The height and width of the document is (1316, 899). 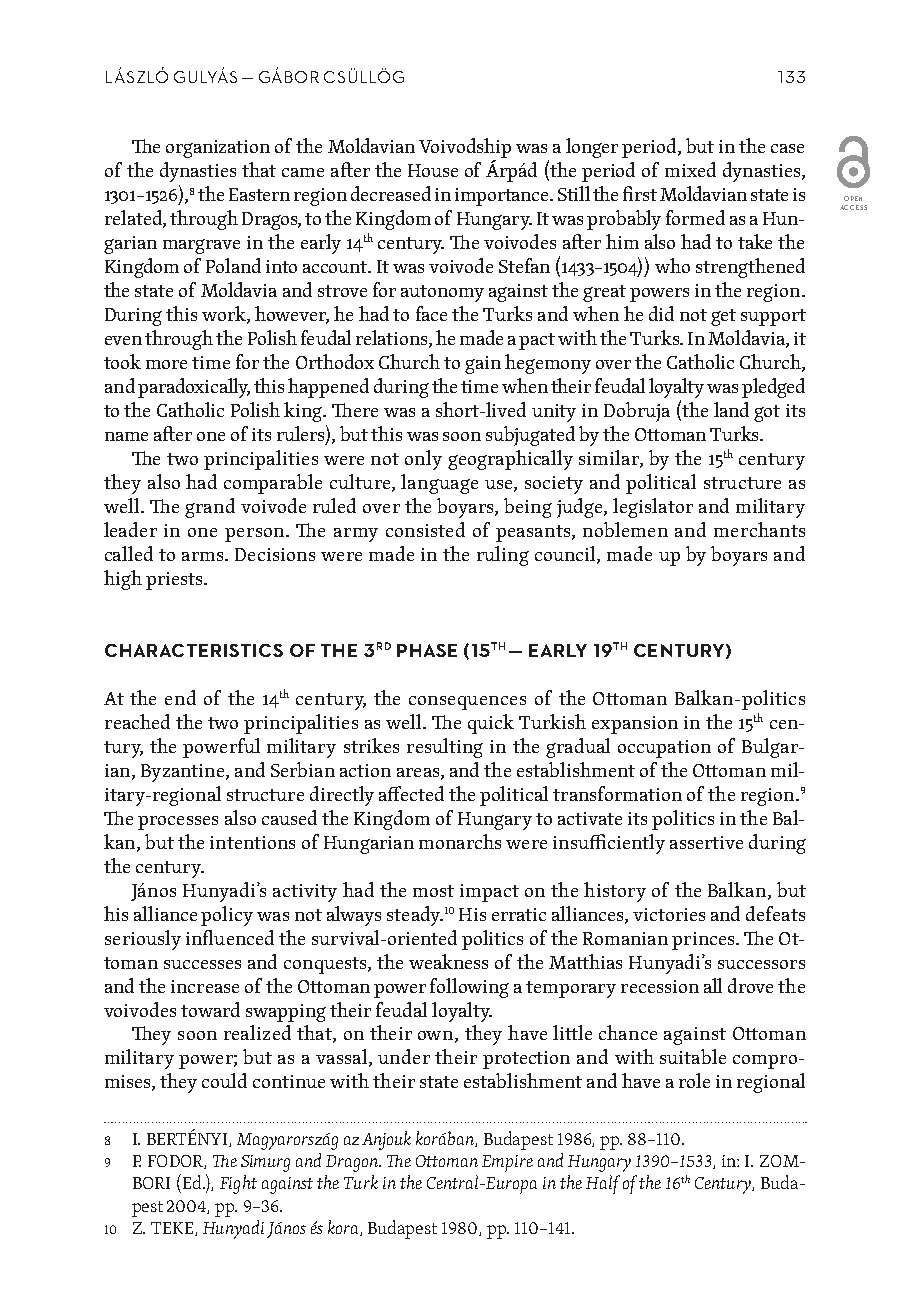 I want to click on case, so click(x=787, y=148).
